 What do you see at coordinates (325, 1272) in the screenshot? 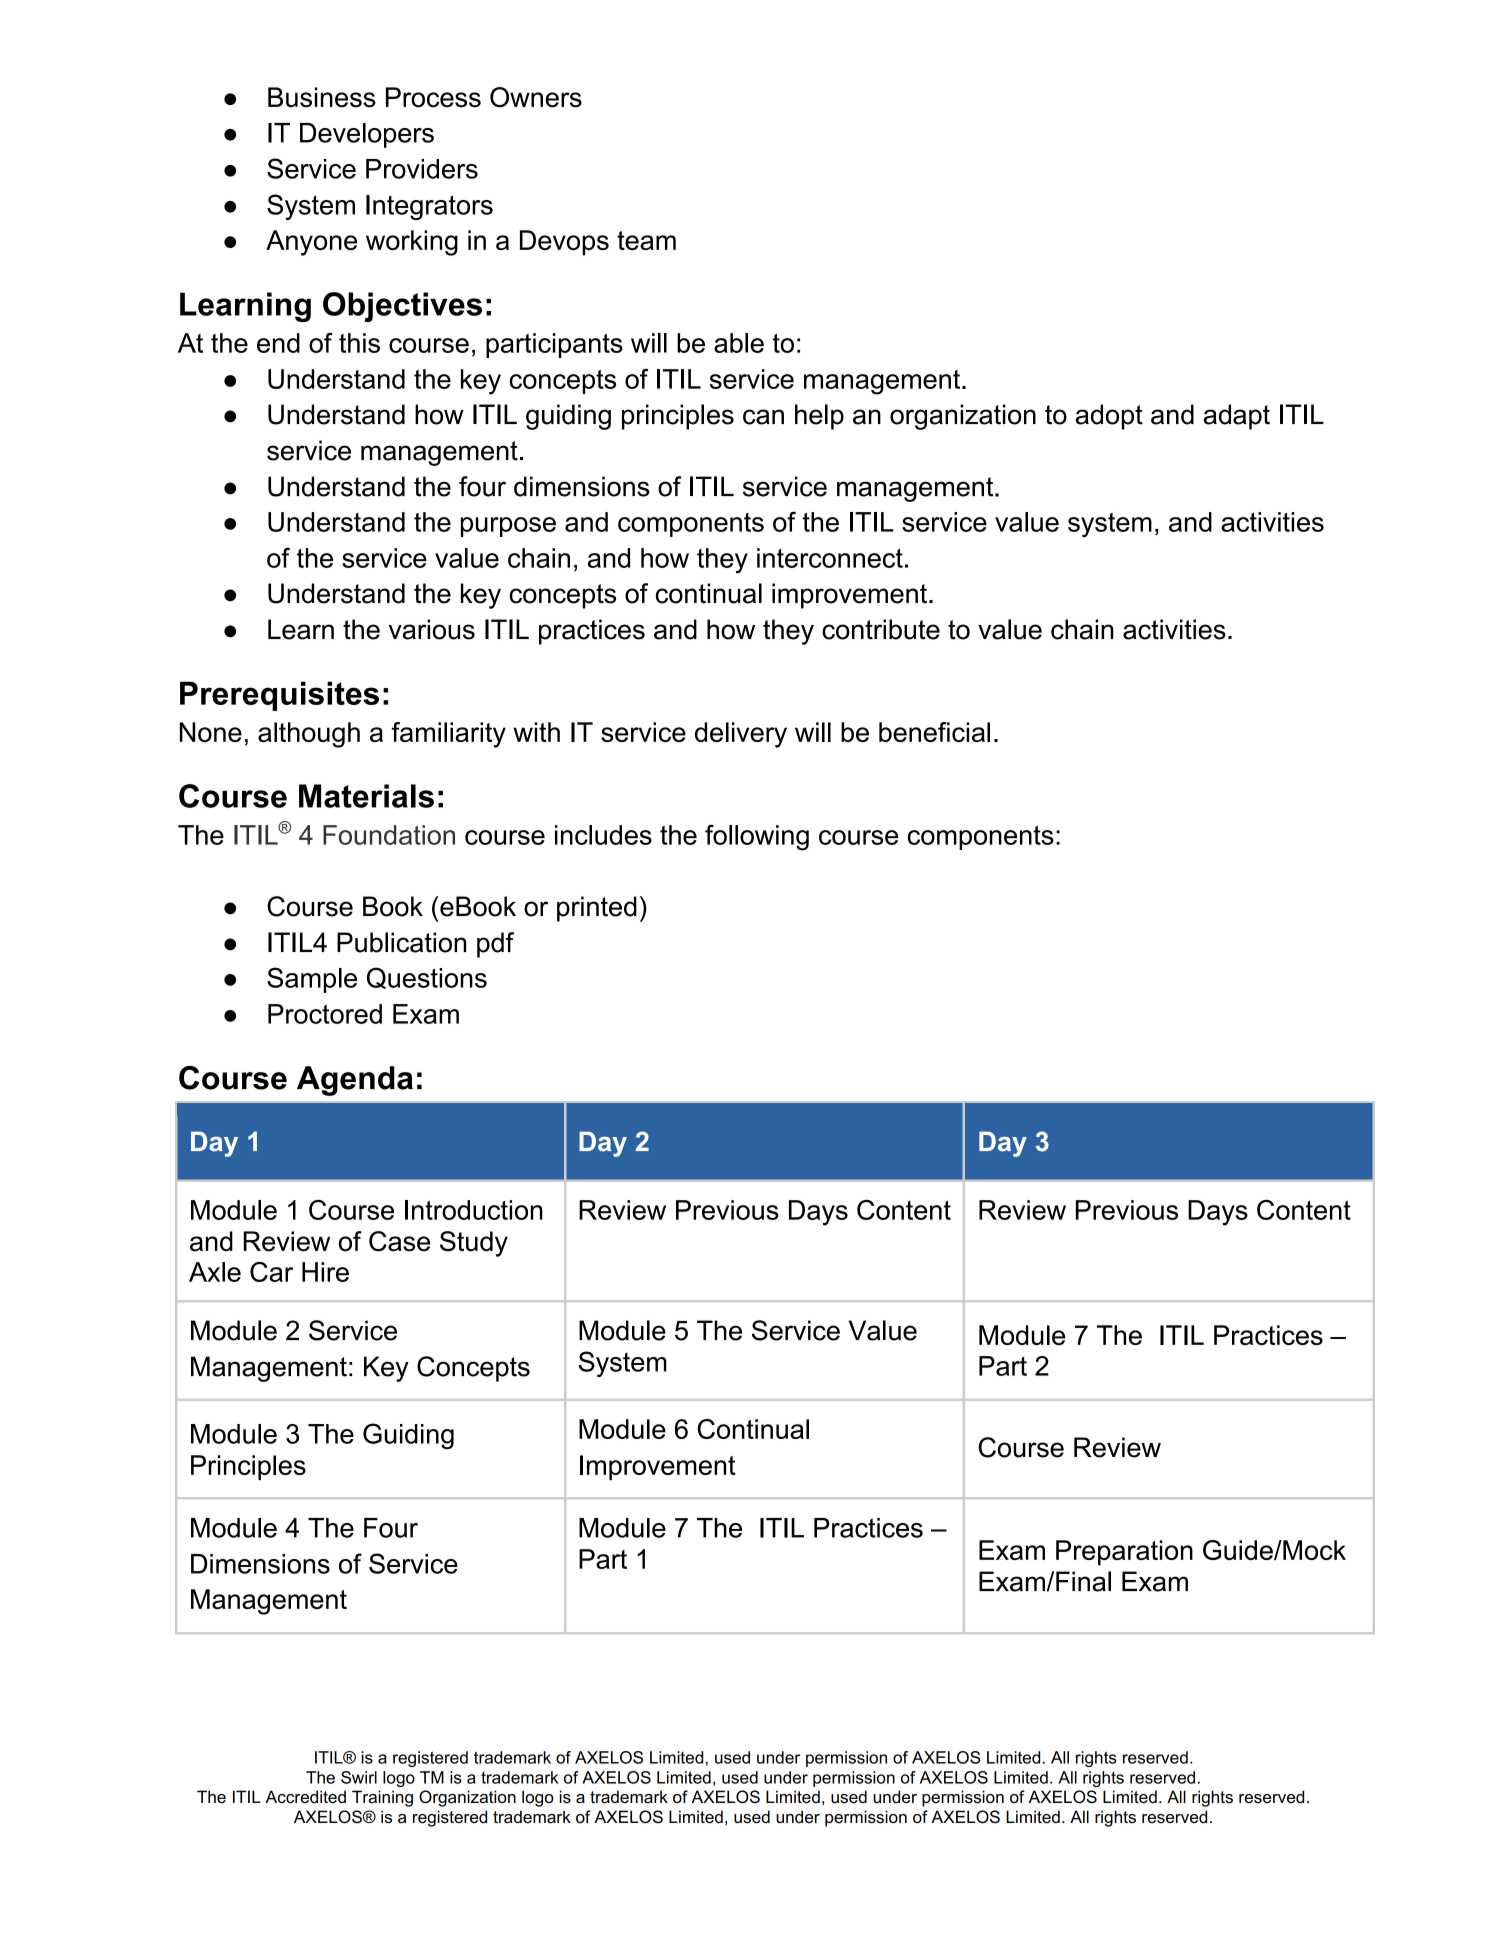
I see `Hire` at bounding box center [325, 1272].
